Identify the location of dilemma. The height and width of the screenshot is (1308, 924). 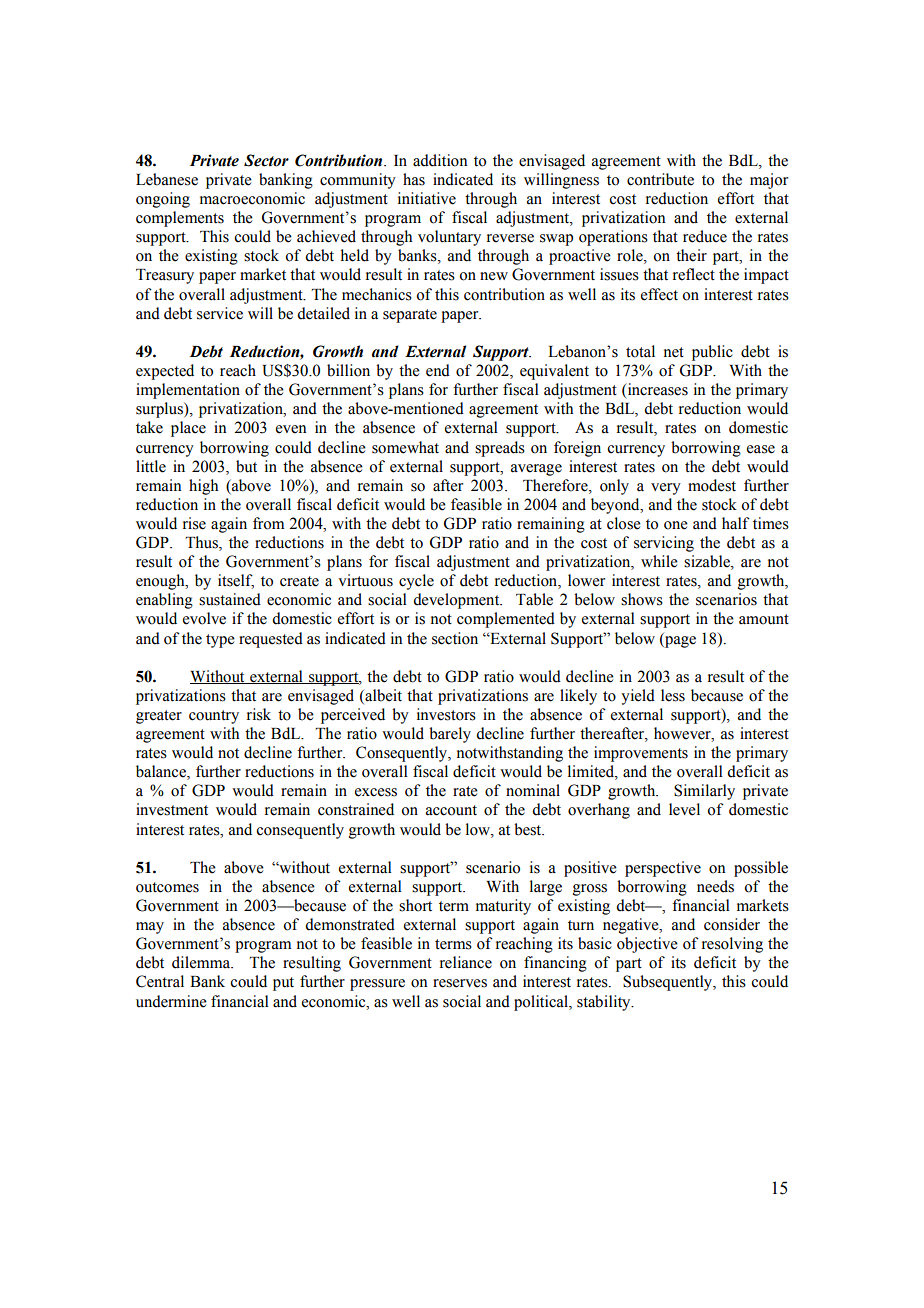
(202, 962).
